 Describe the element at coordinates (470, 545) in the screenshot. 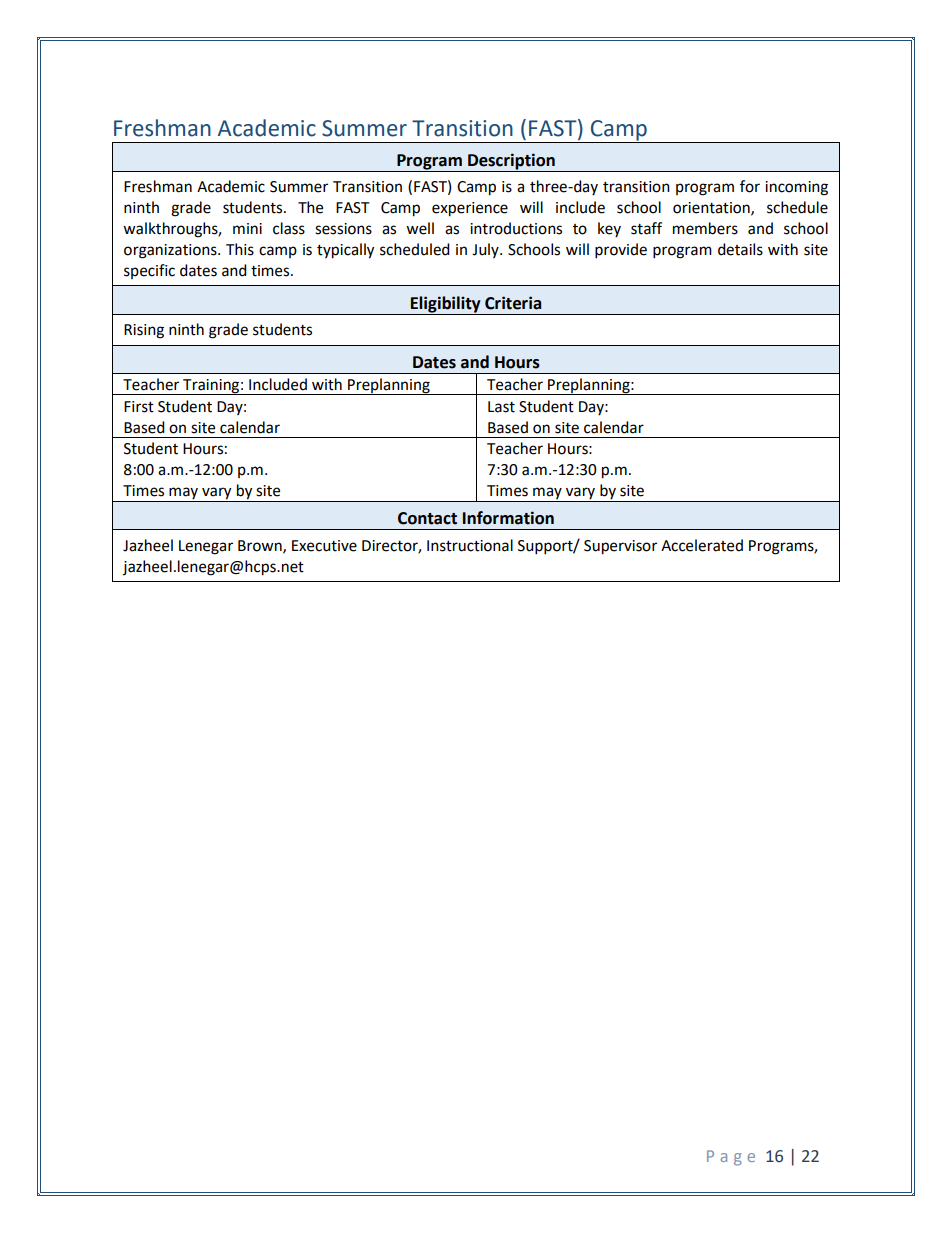

I see `Instructional` at that location.
